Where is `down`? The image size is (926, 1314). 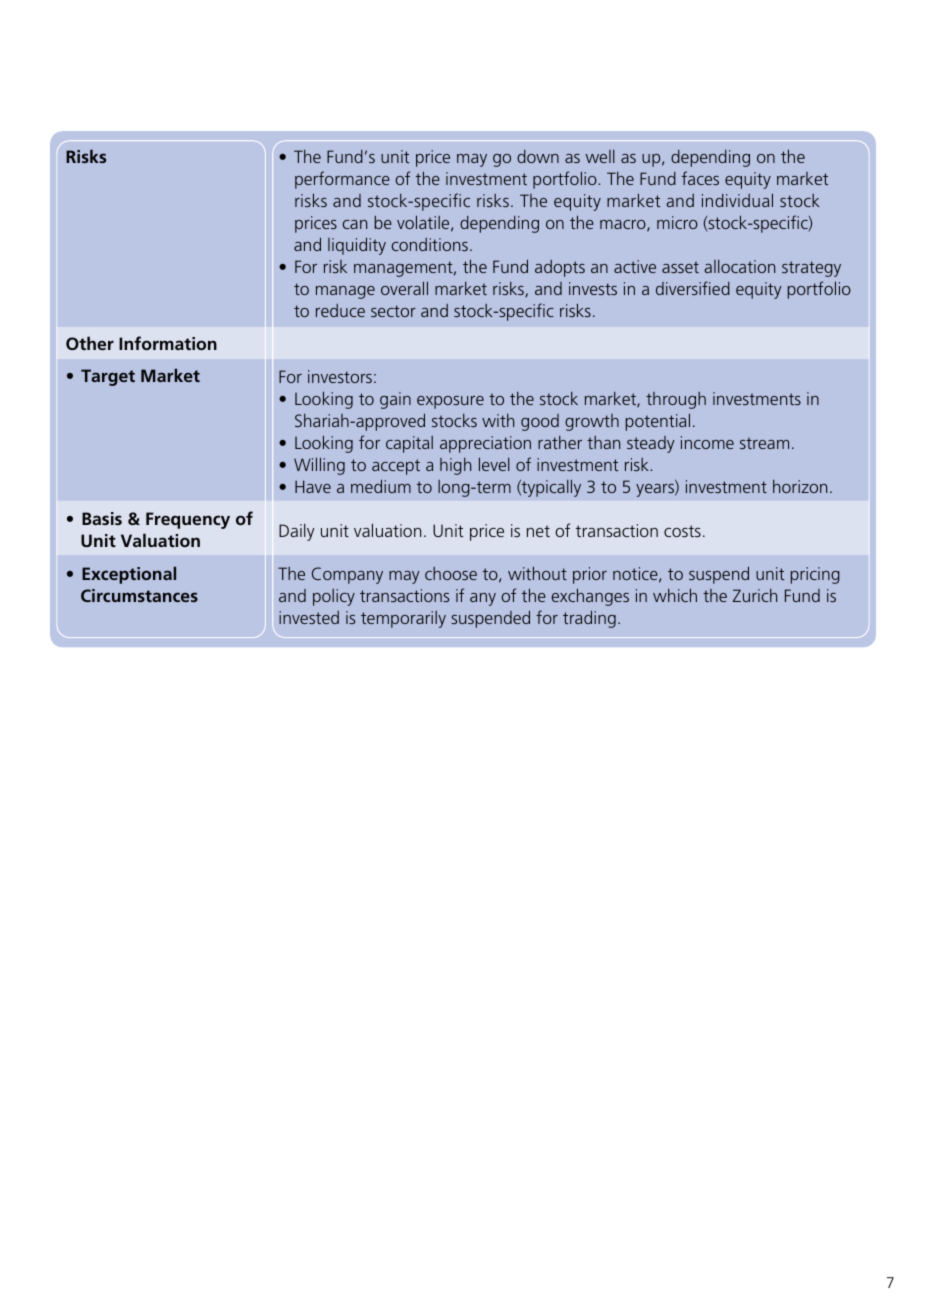
down is located at coordinates (538, 156).
